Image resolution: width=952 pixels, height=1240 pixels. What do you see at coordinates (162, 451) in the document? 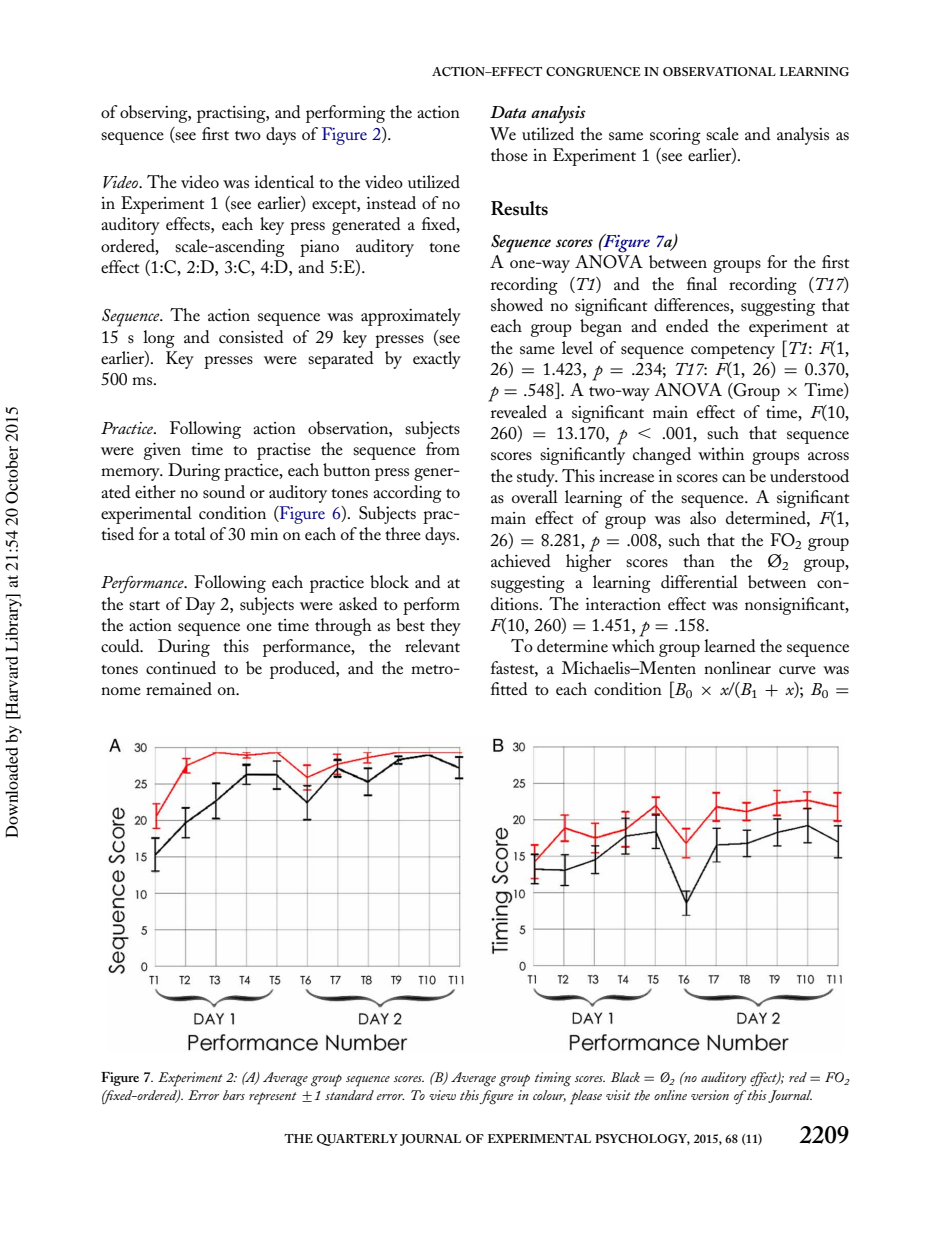
I see `given` at bounding box center [162, 451].
